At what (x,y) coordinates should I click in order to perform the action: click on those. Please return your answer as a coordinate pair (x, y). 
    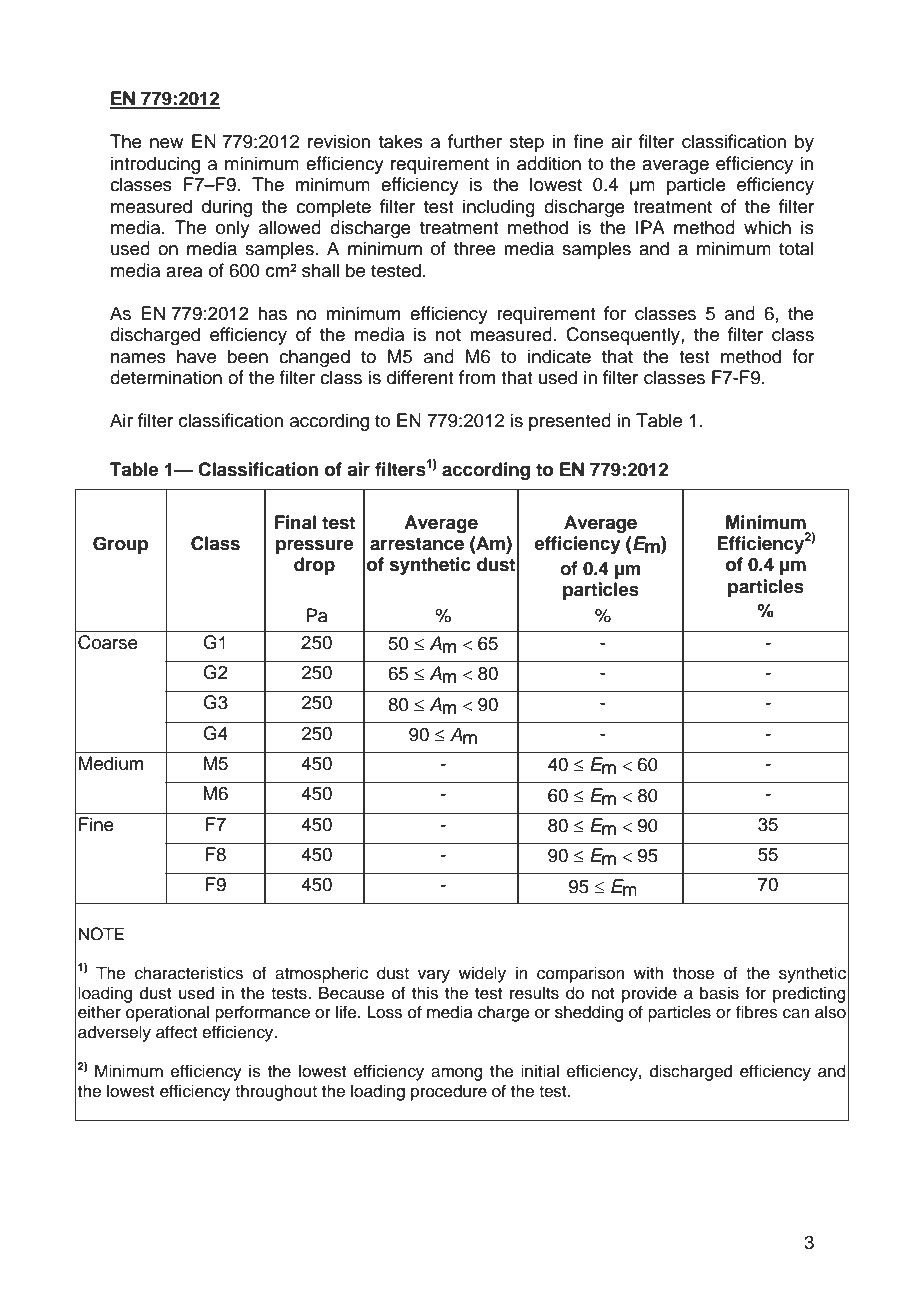
    Looking at the image, I should click on (693, 973).
